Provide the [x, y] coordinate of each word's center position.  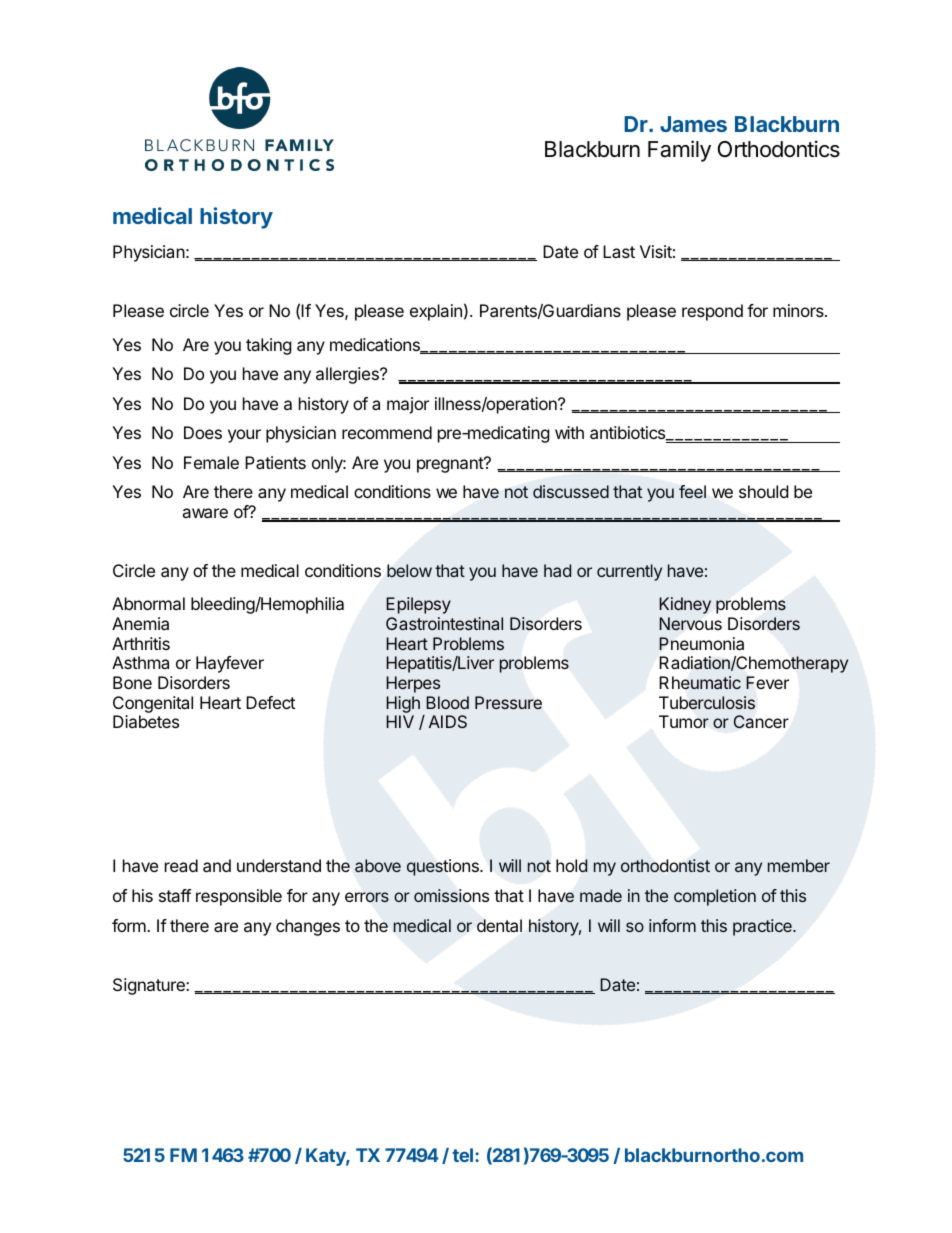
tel [464, 1155]
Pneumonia [701, 643]
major [408, 405]
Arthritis [141, 643]
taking [269, 346]
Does [203, 432]
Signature [150, 986]
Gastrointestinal [444, 623]
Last [619, 251]
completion [715, 897]
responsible [239, 897]
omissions [451, 895]
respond [712, 312]
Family [679, 151]
